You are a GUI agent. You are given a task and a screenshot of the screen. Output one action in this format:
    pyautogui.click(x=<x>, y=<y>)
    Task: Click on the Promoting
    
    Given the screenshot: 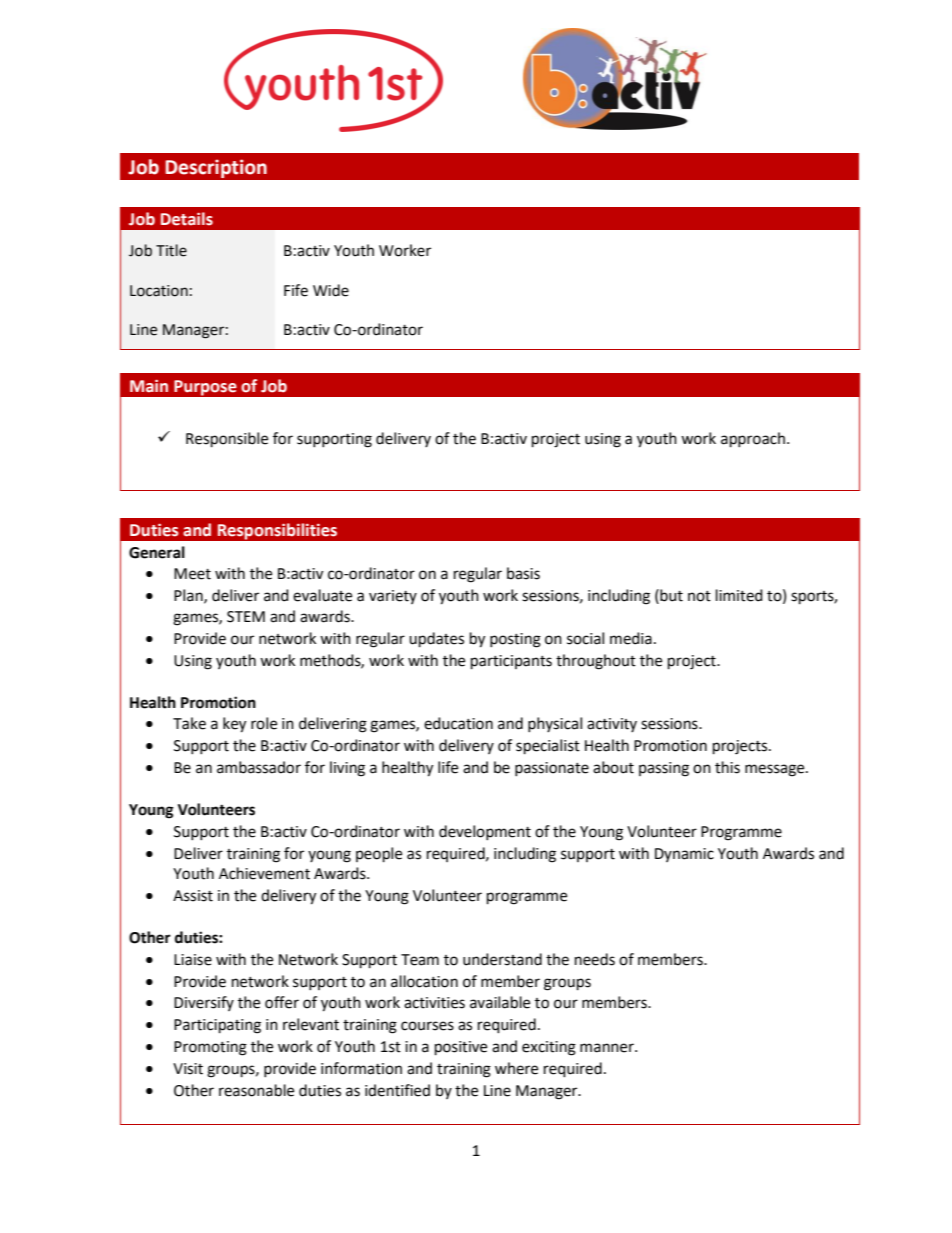 What is the action you would take?
    pyautogui.click(x=210, y=1048)
